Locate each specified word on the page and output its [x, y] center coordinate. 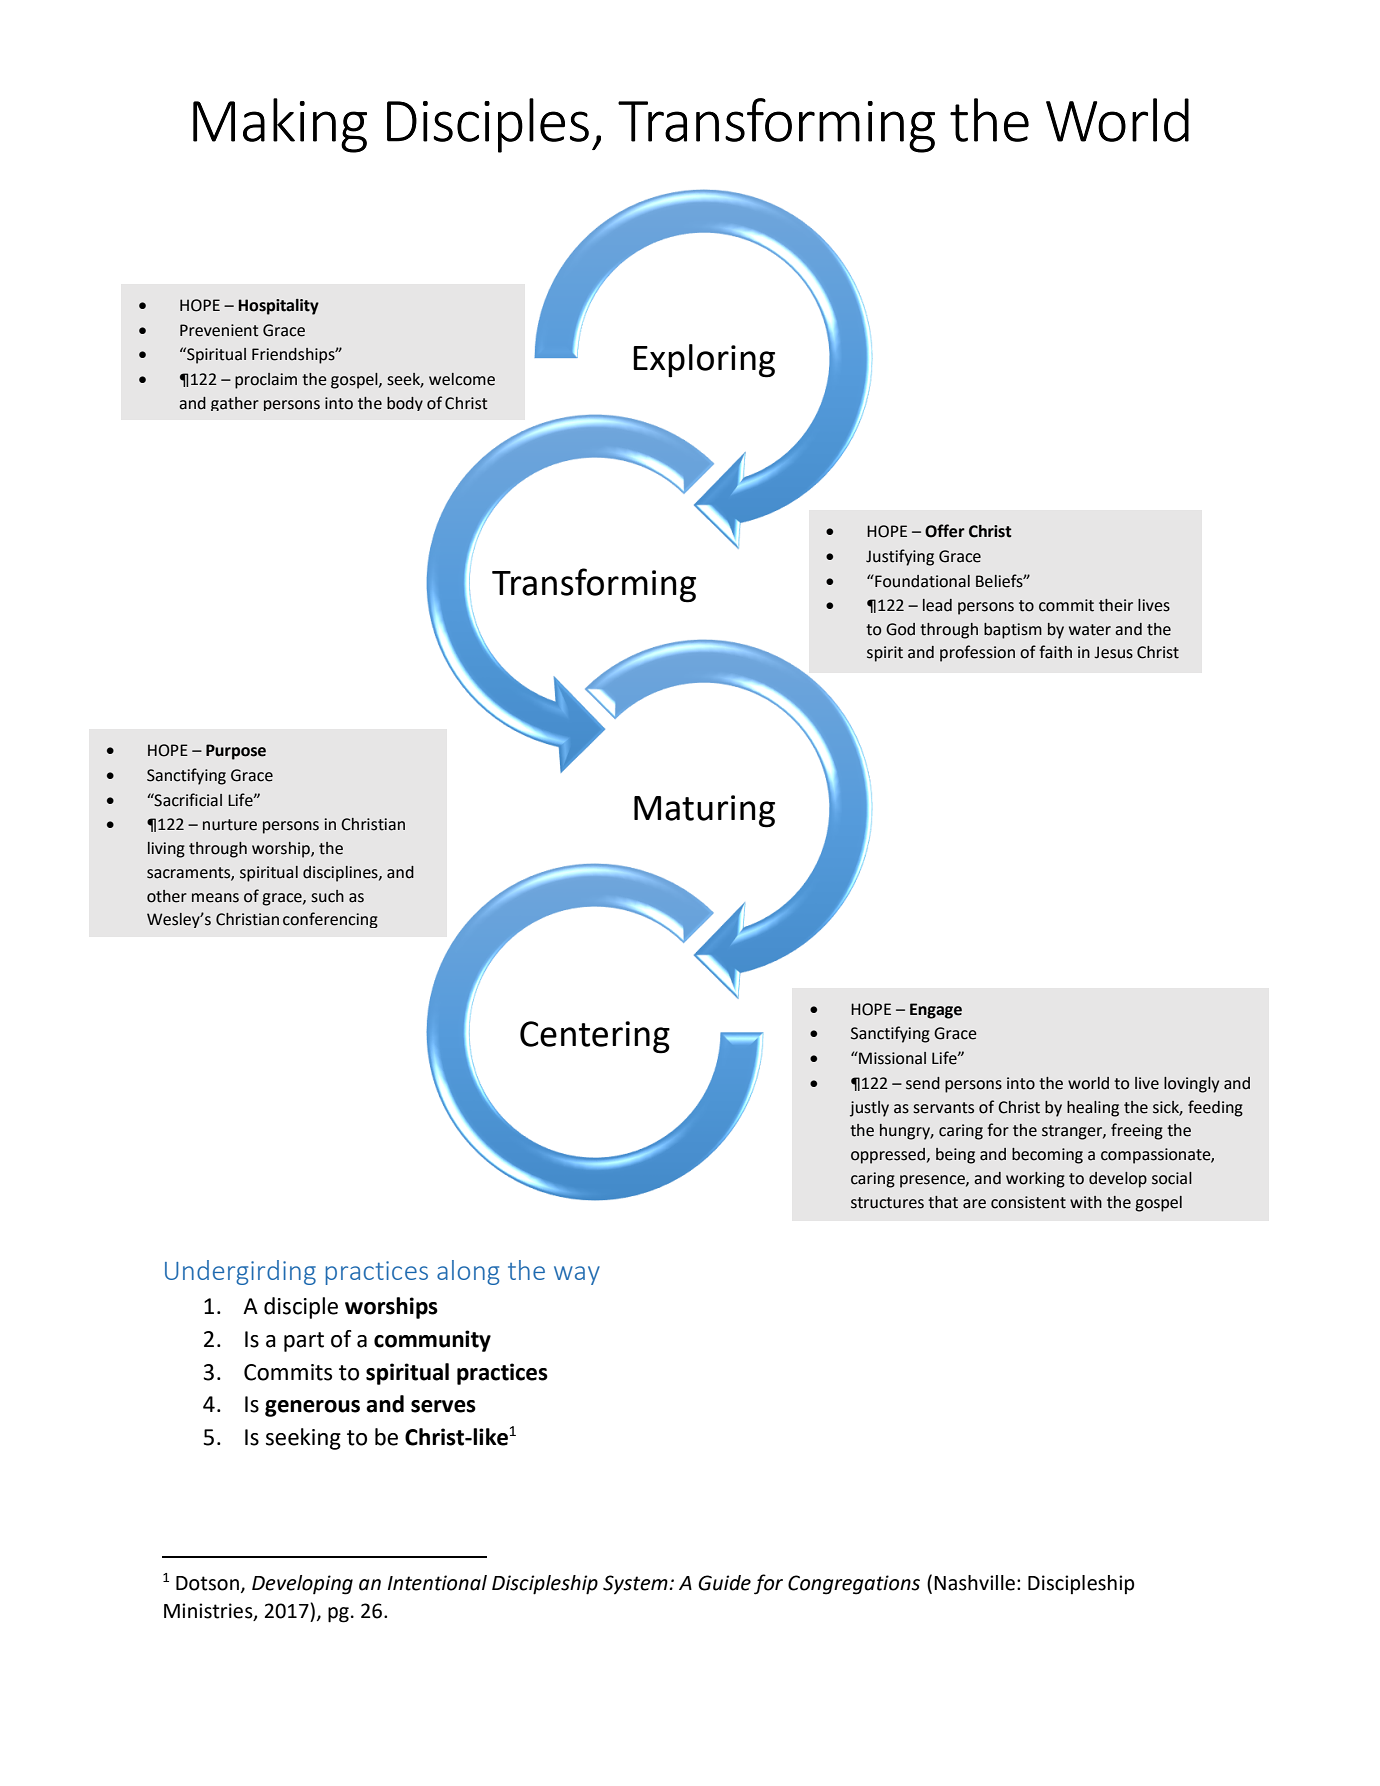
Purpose [236, 752]
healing [1093, 1109]
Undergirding [240, 1272]
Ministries [209, 1612]
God [900, 629]
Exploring [704, 361]
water [1090, 630]
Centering [595, 1037]
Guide [724, 1583]
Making [280, 125]
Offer [945, 531]
